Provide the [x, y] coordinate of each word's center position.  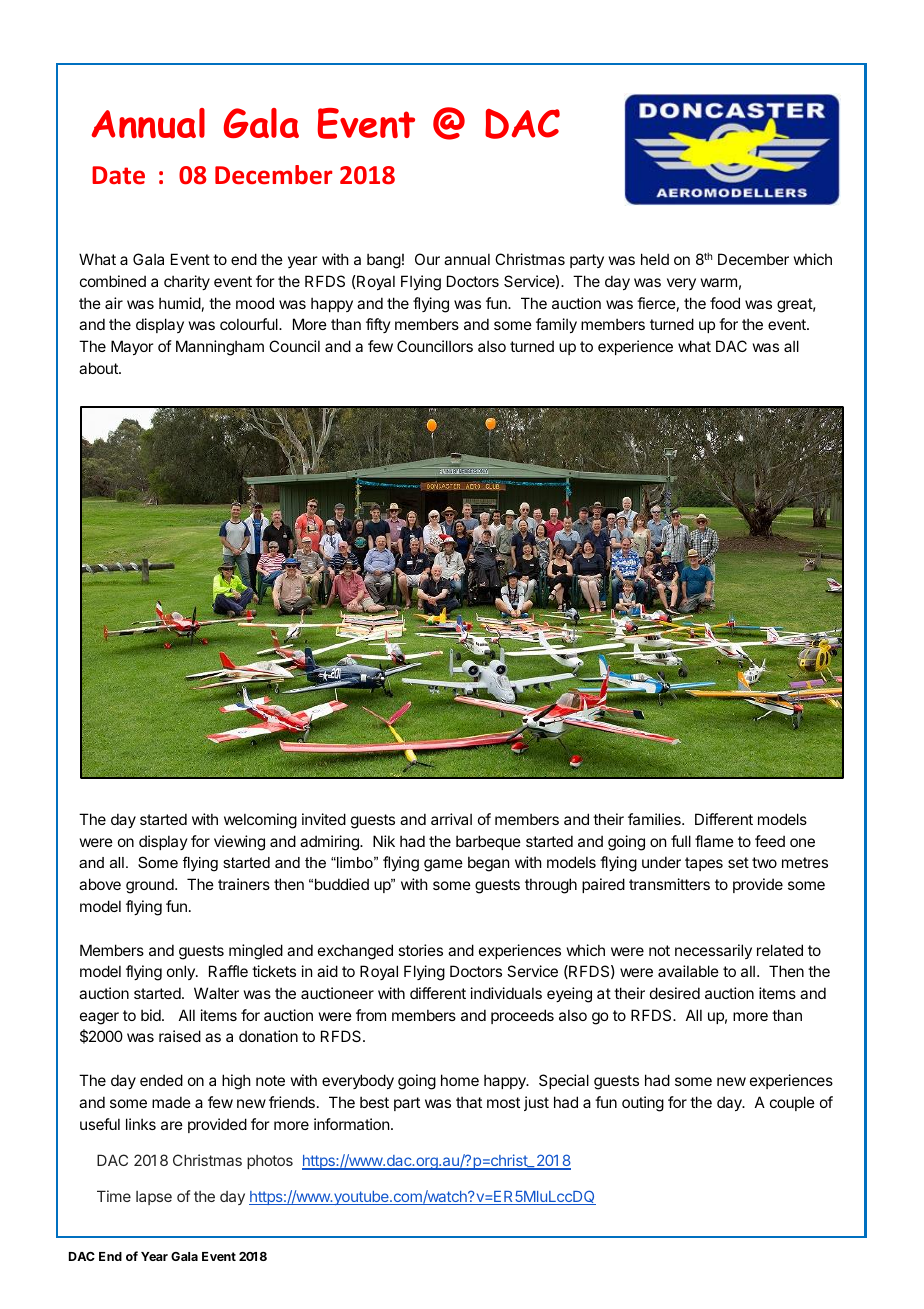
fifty [378, 325]
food [725, 303]
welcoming [260, 821]
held [655, 259]
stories [420, 950]
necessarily [713, 951]
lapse [154, 1198]
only [182, 972]
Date [118, 175]
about [99, 368]
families [655, 819]
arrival [451, 819]
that [469, 1102]
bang [384, 261]
